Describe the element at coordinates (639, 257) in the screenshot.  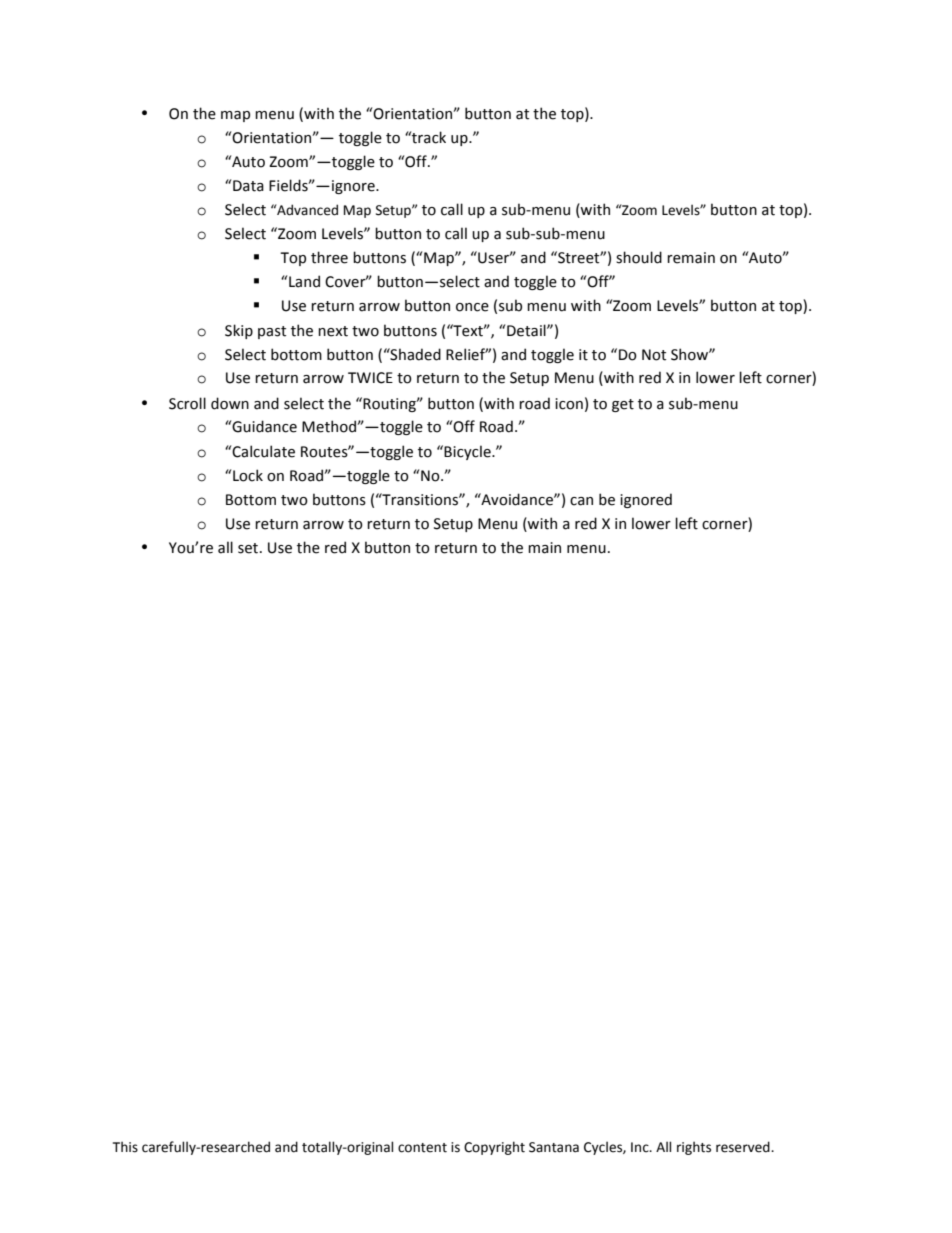
I see `should` at that location.
